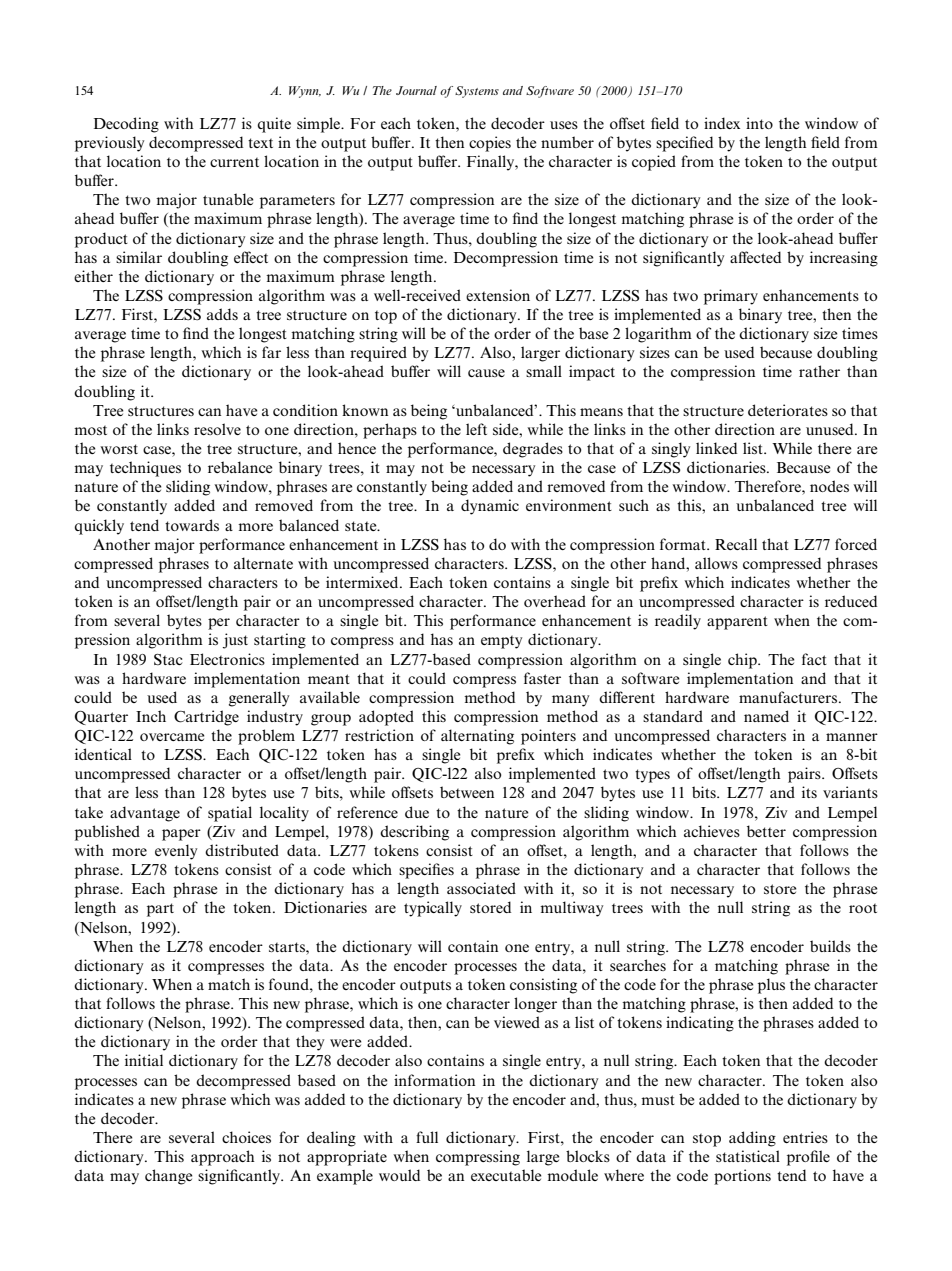  What do you see at coordinates (223, 1158) in the document?
I see `approach` at bounding box center [223, 1158].
